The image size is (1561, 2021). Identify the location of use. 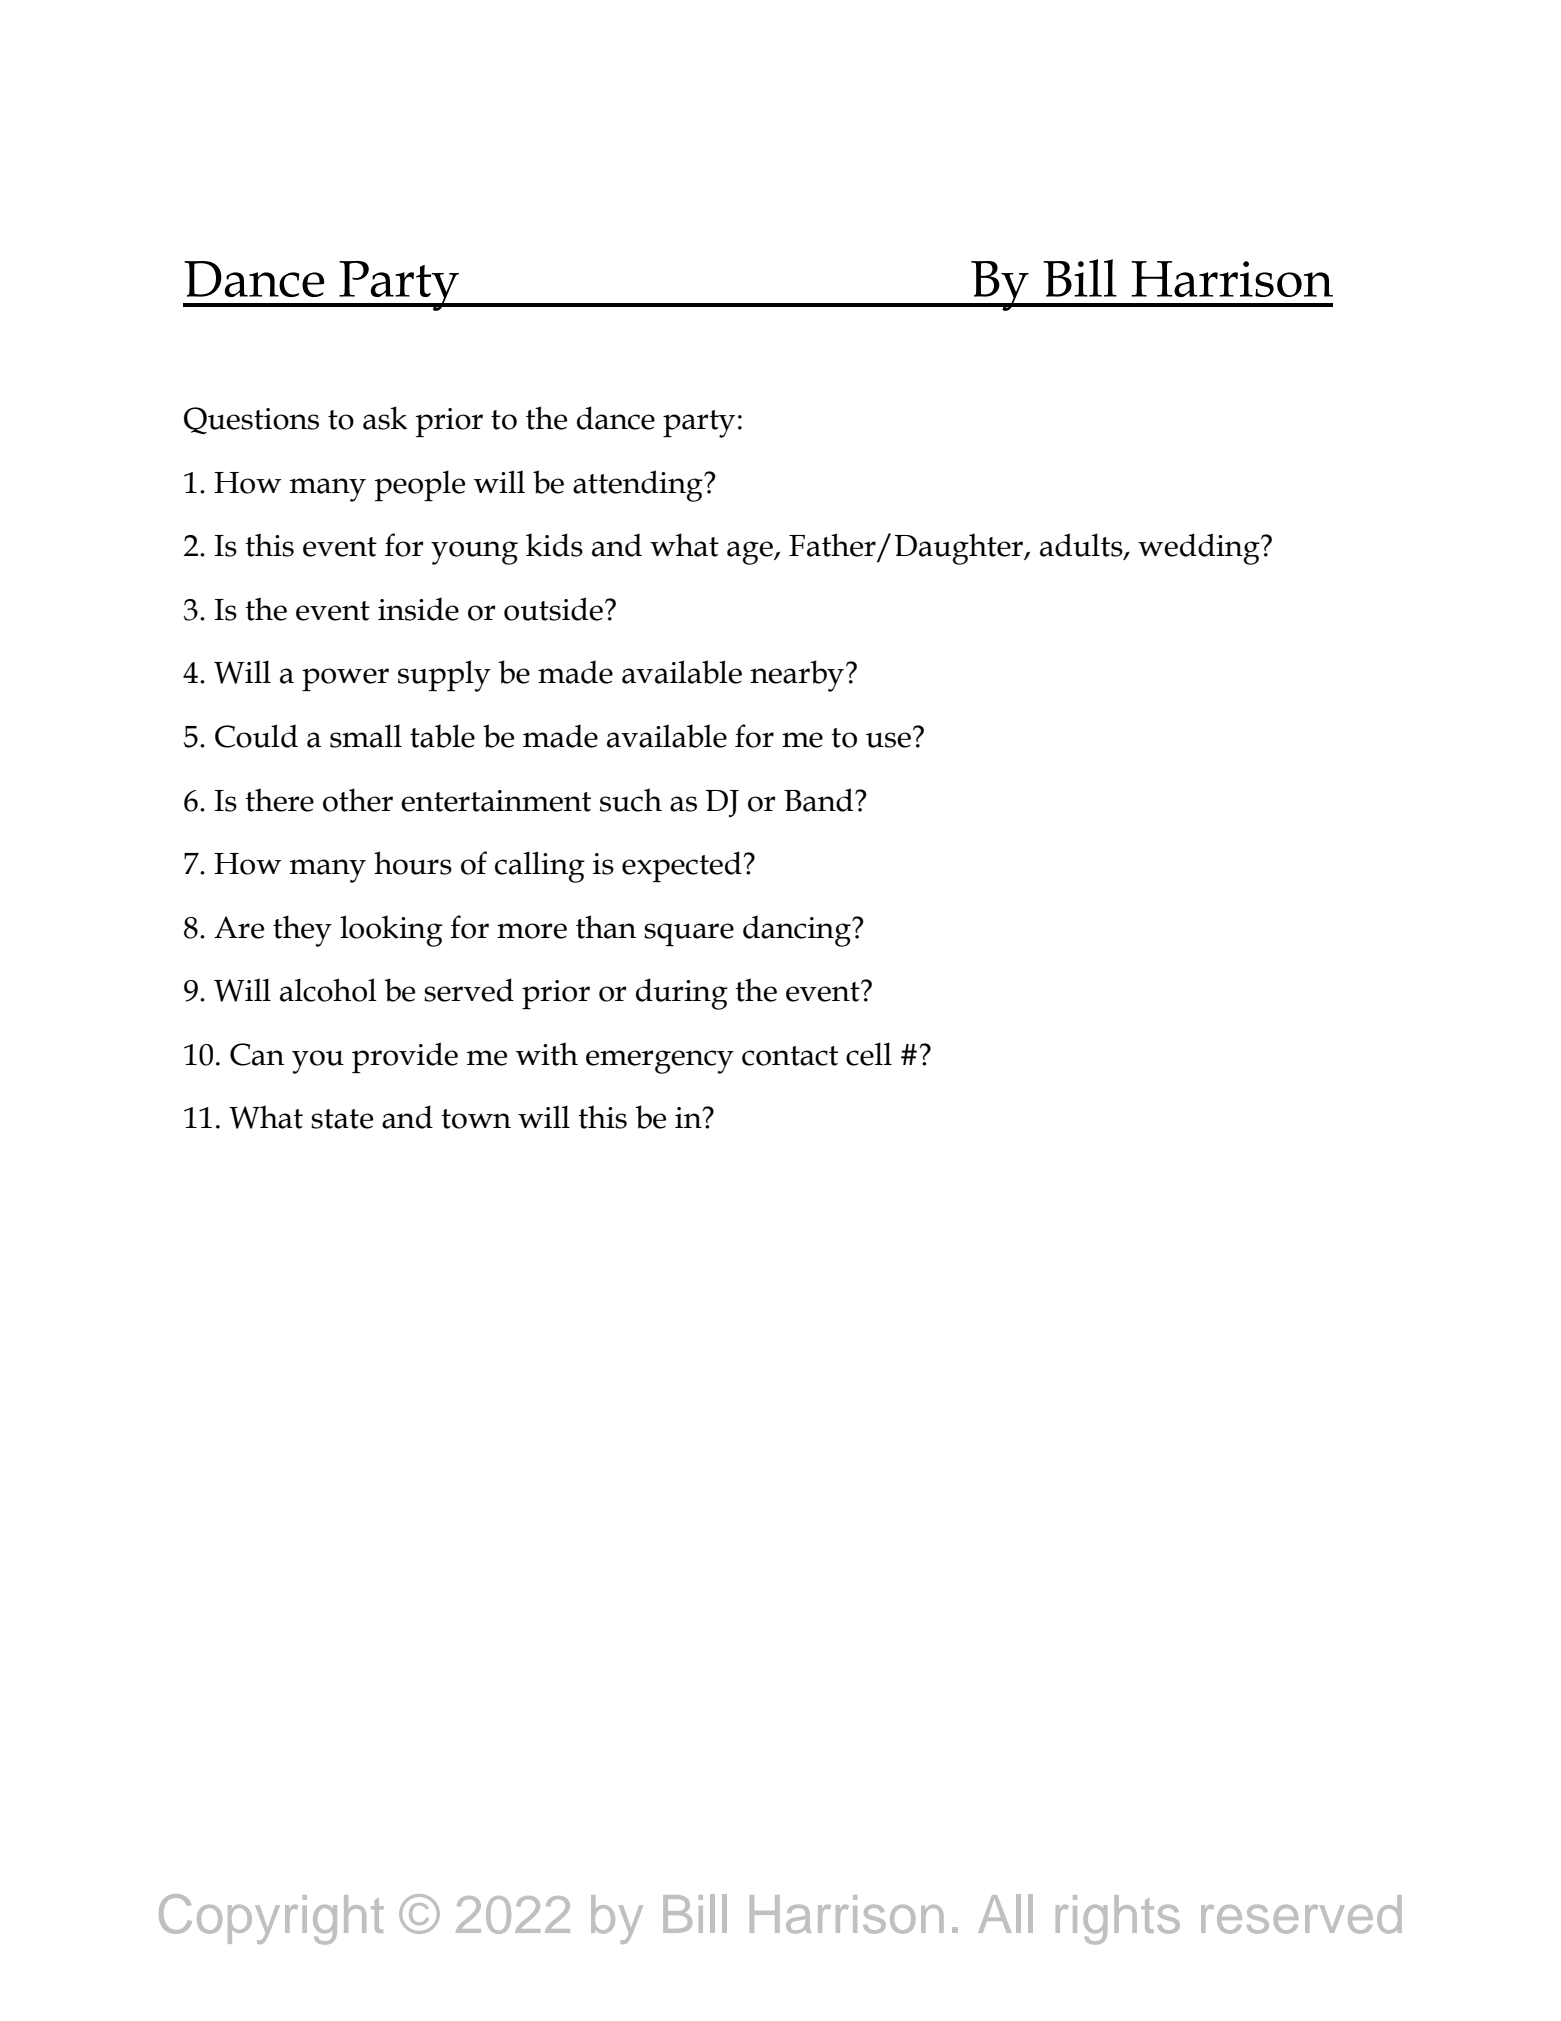
(888, 740).
